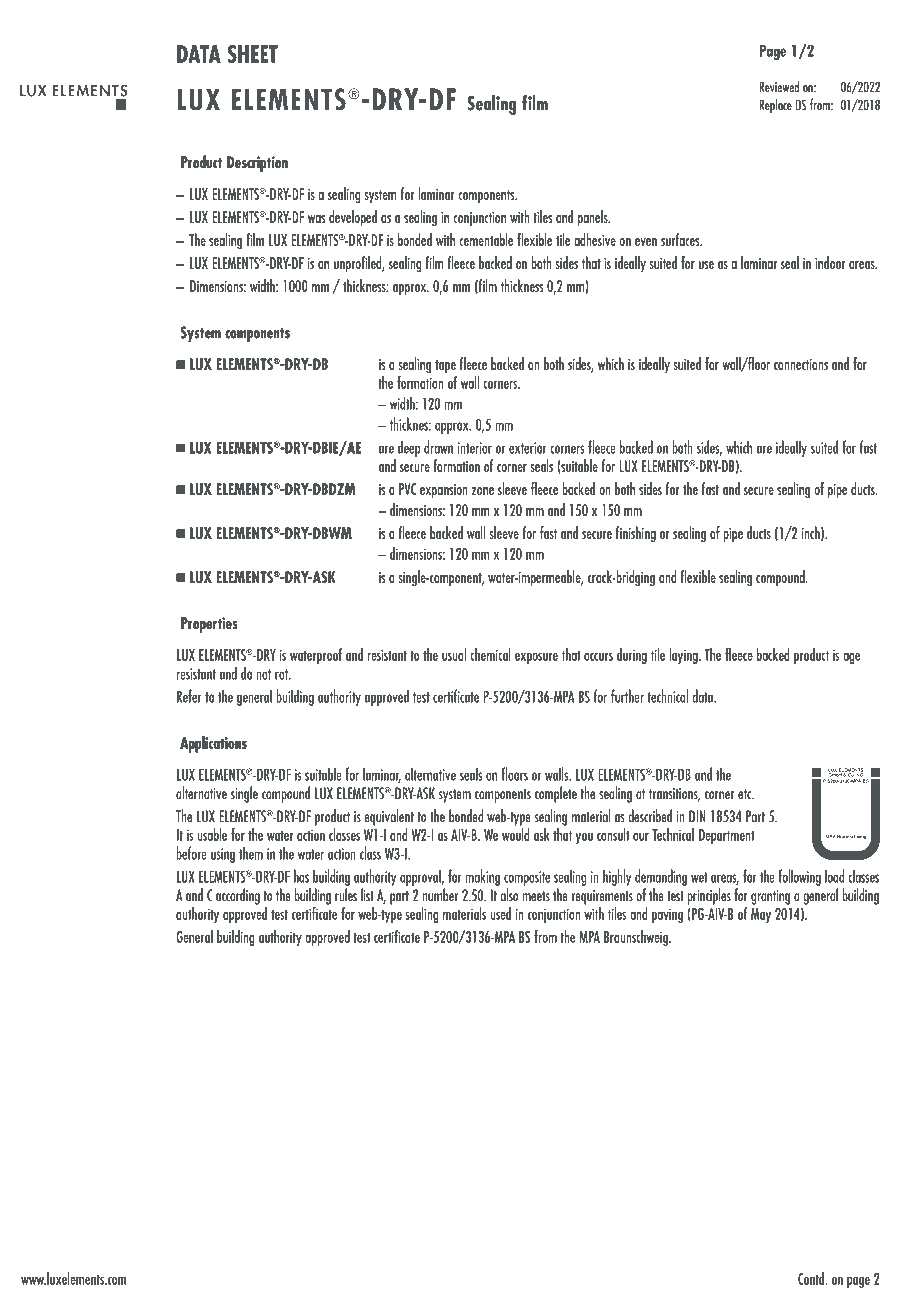  Describe the element at coordinates (407, 489) in the screenshot. I see `PVC` at that location.
